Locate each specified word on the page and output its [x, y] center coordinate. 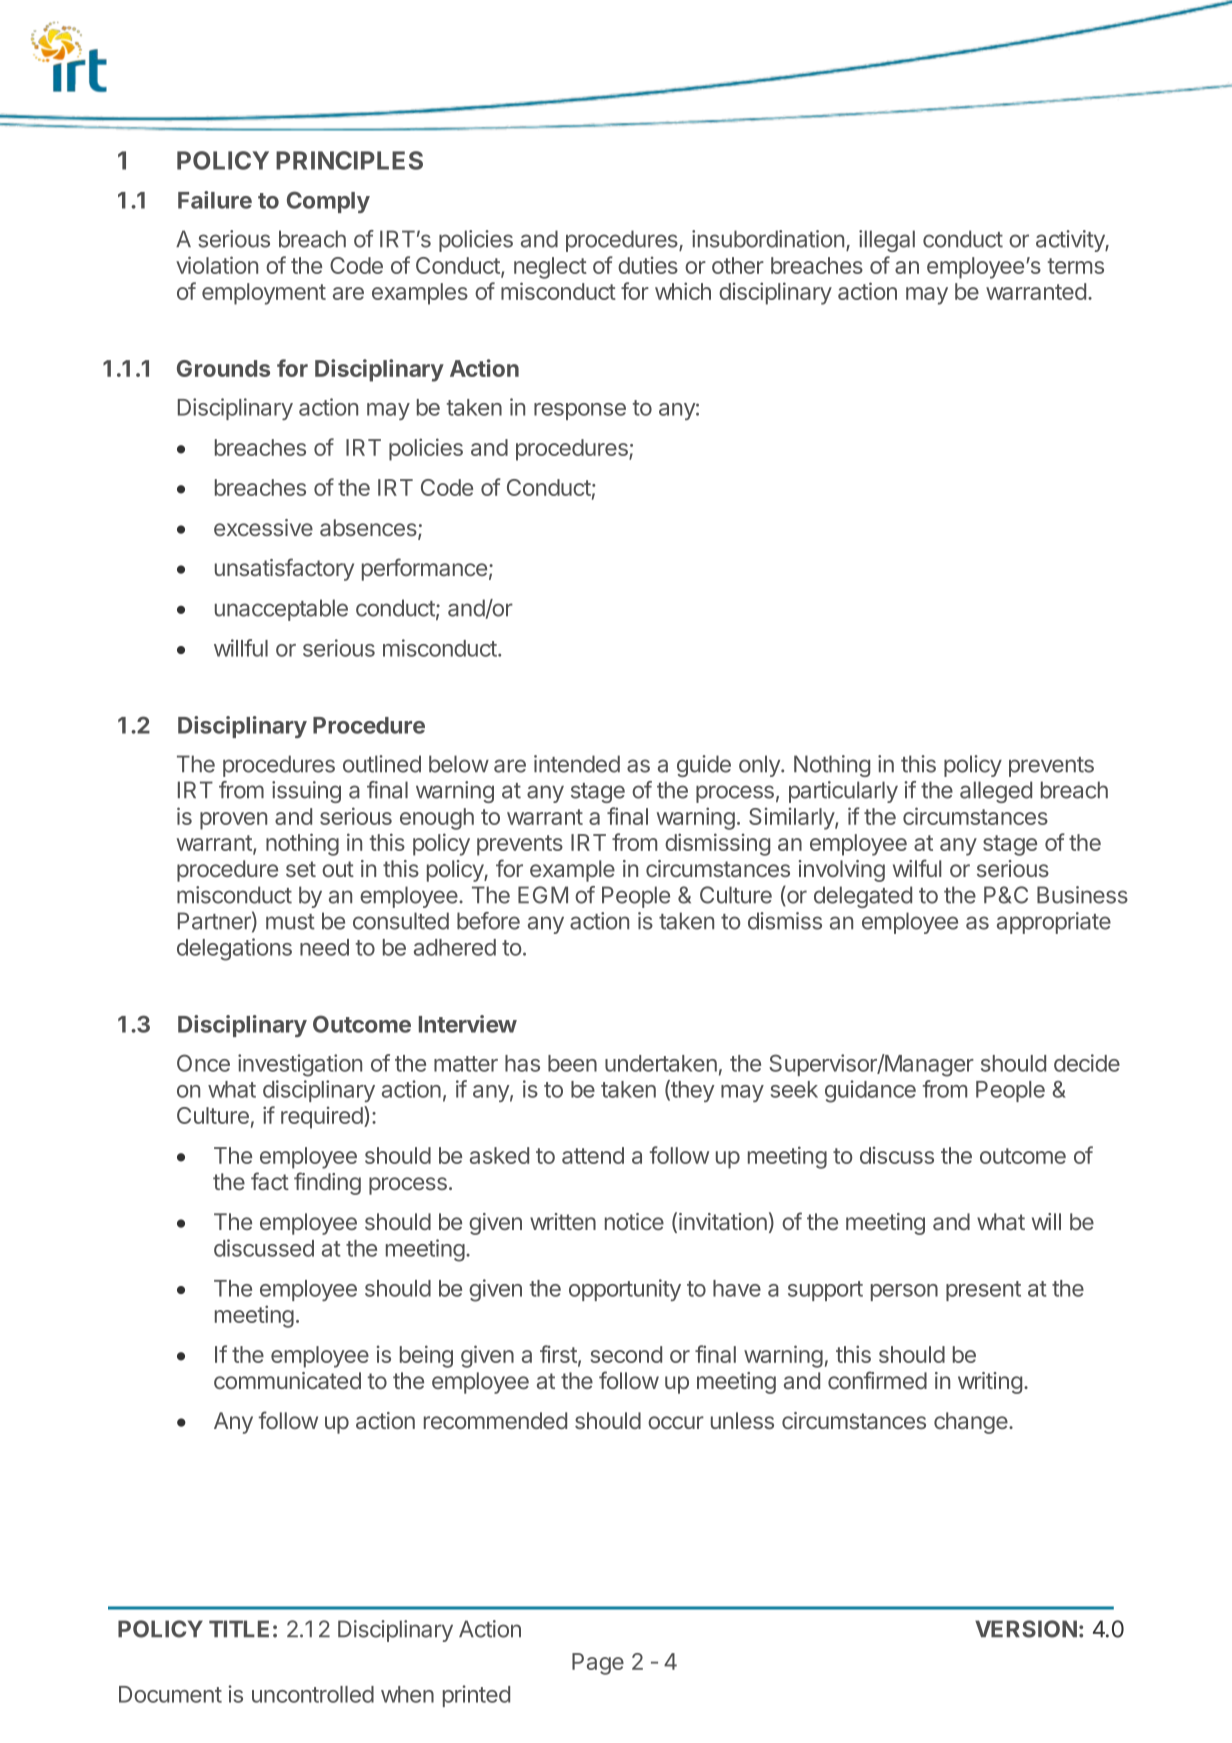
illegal [887, 241]
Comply [328, 202]
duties [648, 265]
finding [327, 1183]
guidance [870, 1091]
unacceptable [281, 610]
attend [593, 1155]
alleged [996, 792]
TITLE [239, 1628]
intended [577, 764]
